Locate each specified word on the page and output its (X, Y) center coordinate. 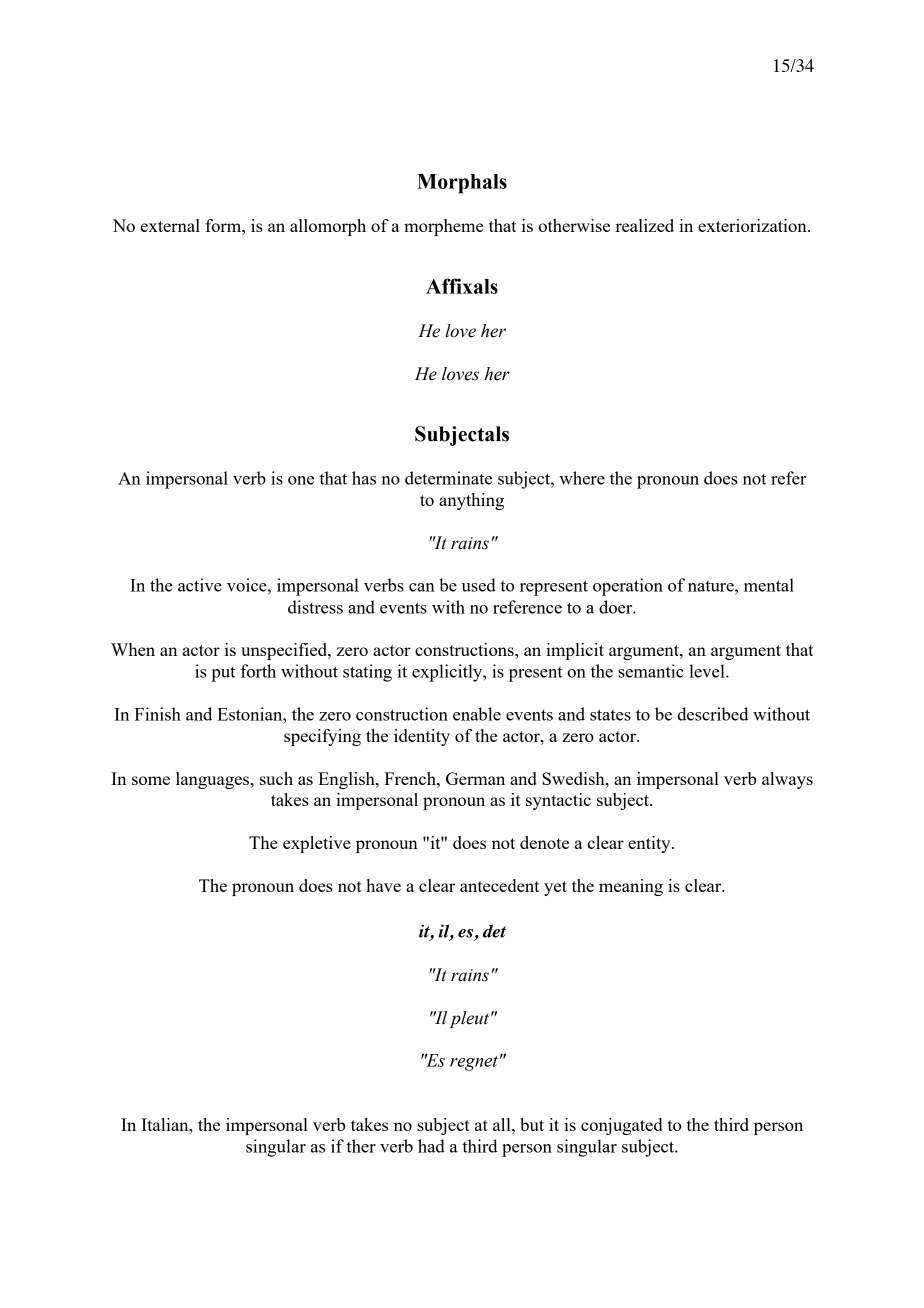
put (223, 674)
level (708, 671)
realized (644, 225)
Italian (166, 1124)
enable (477, 714)
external (170, 225)
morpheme (443, 227)
